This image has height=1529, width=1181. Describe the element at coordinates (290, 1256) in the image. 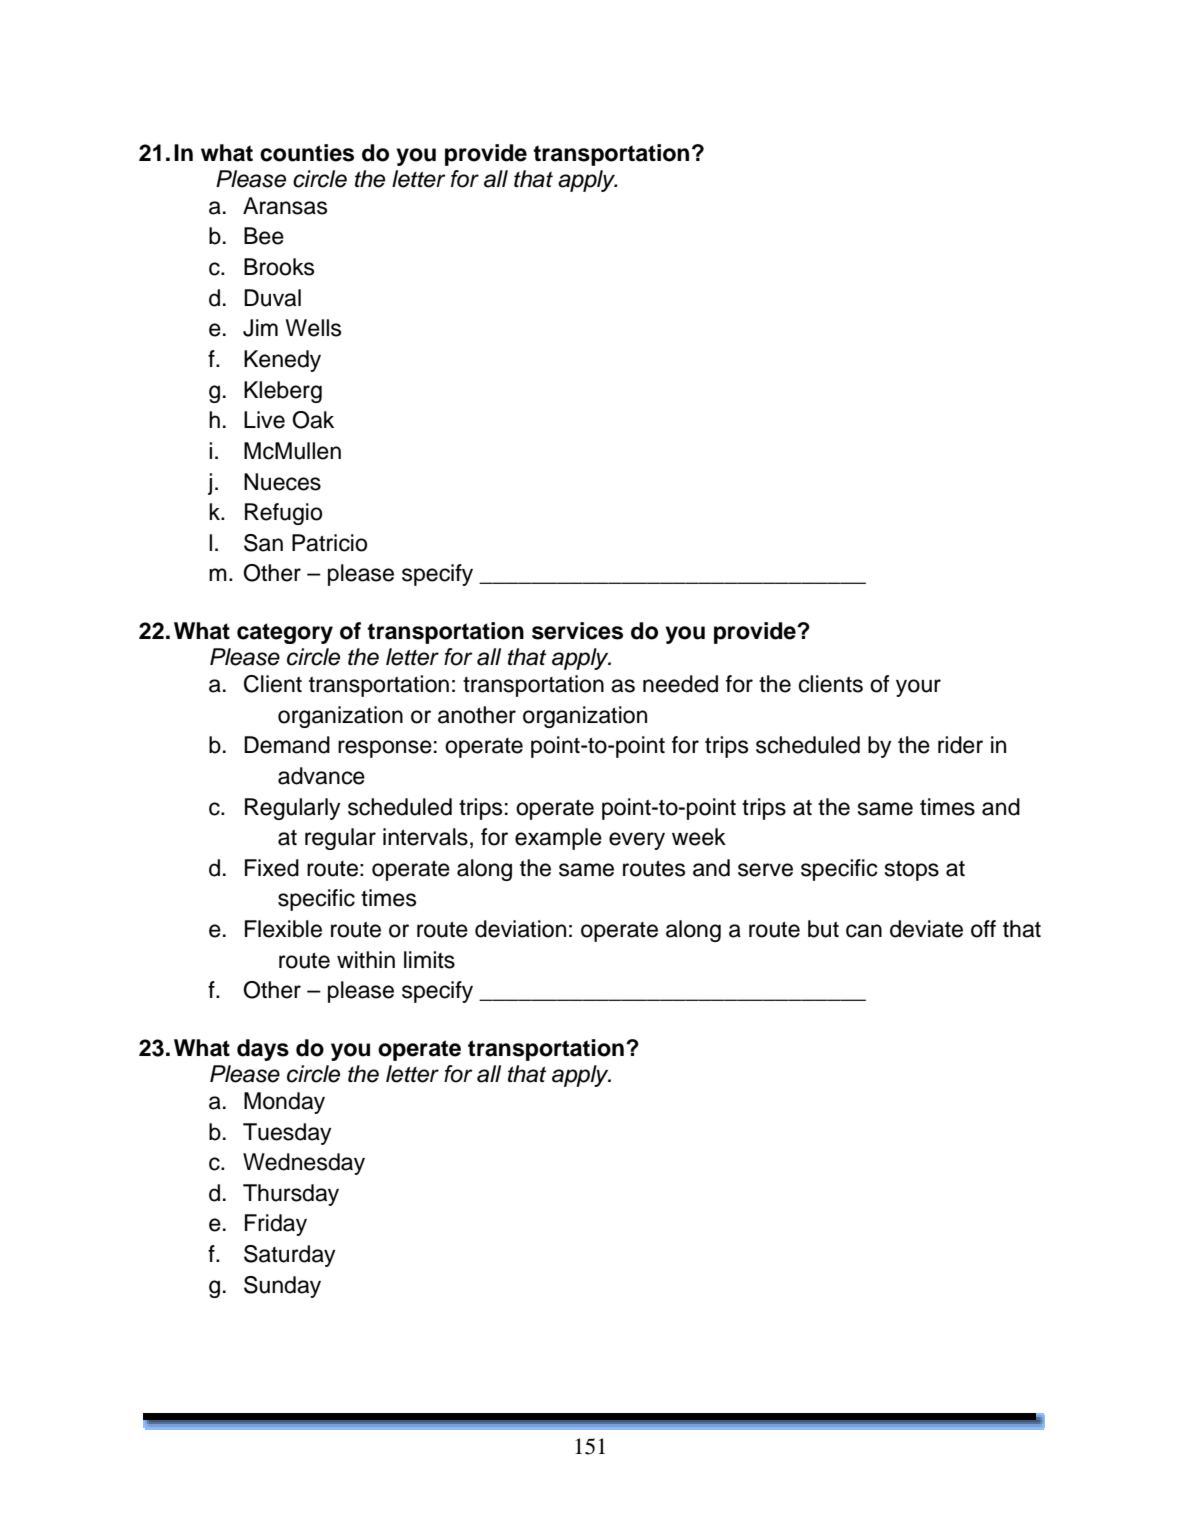

I see `Saturday` at that location.
